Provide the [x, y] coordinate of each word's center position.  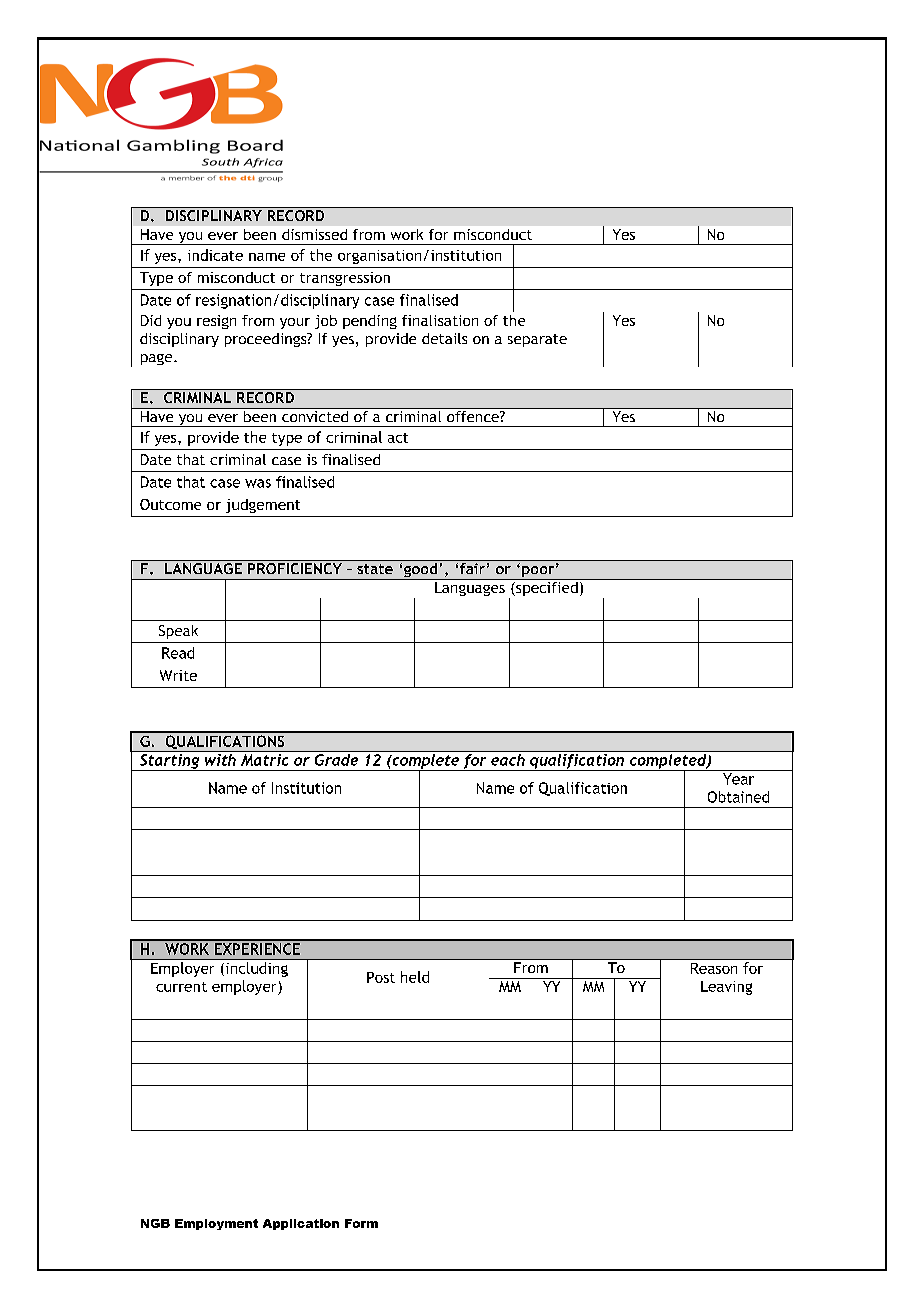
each [508, 760]
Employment [216, 1224]
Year [738, 779]
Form [361, 1223]
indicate [215, 255]
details [444, 338]
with [220, 758]
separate [537, 340]
